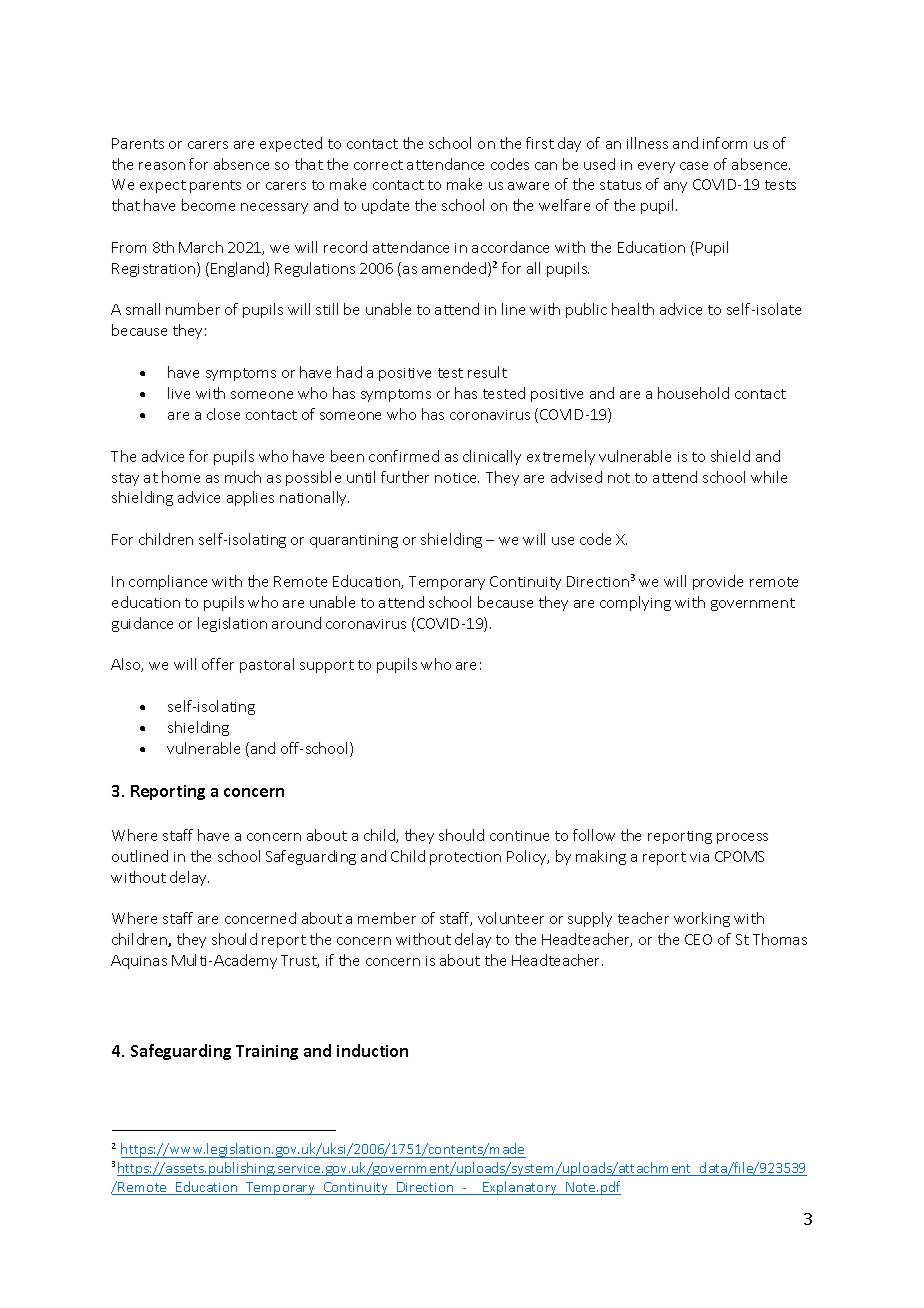 Image resolution: width=924 pixels, height=1308 pixels. What do you see at coordinates (372, 1050) in the document?
I see `induction` at bounding box center [372, 1050].
